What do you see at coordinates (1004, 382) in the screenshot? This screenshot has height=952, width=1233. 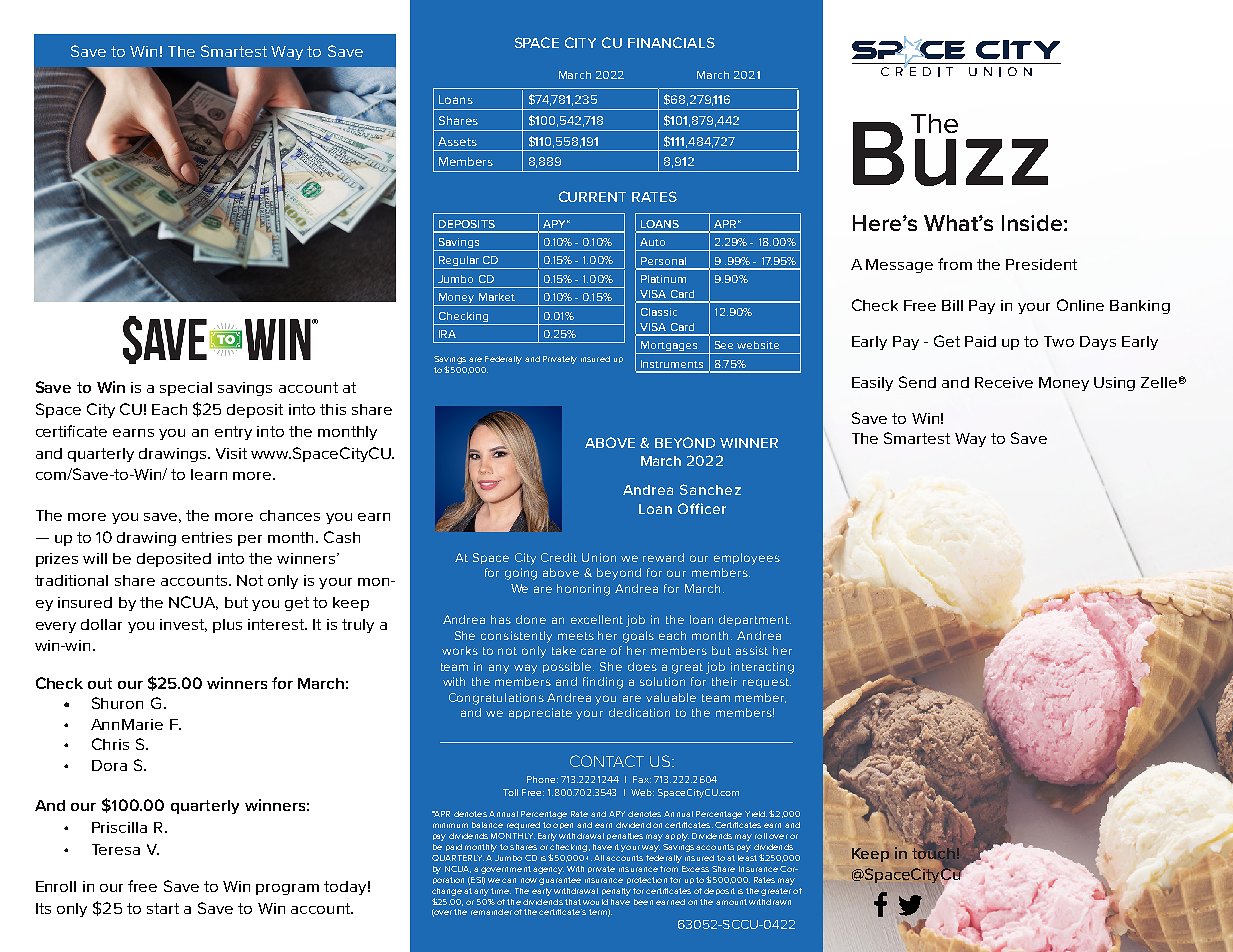 I see `Receive` at bounding box center [1004, 382].
